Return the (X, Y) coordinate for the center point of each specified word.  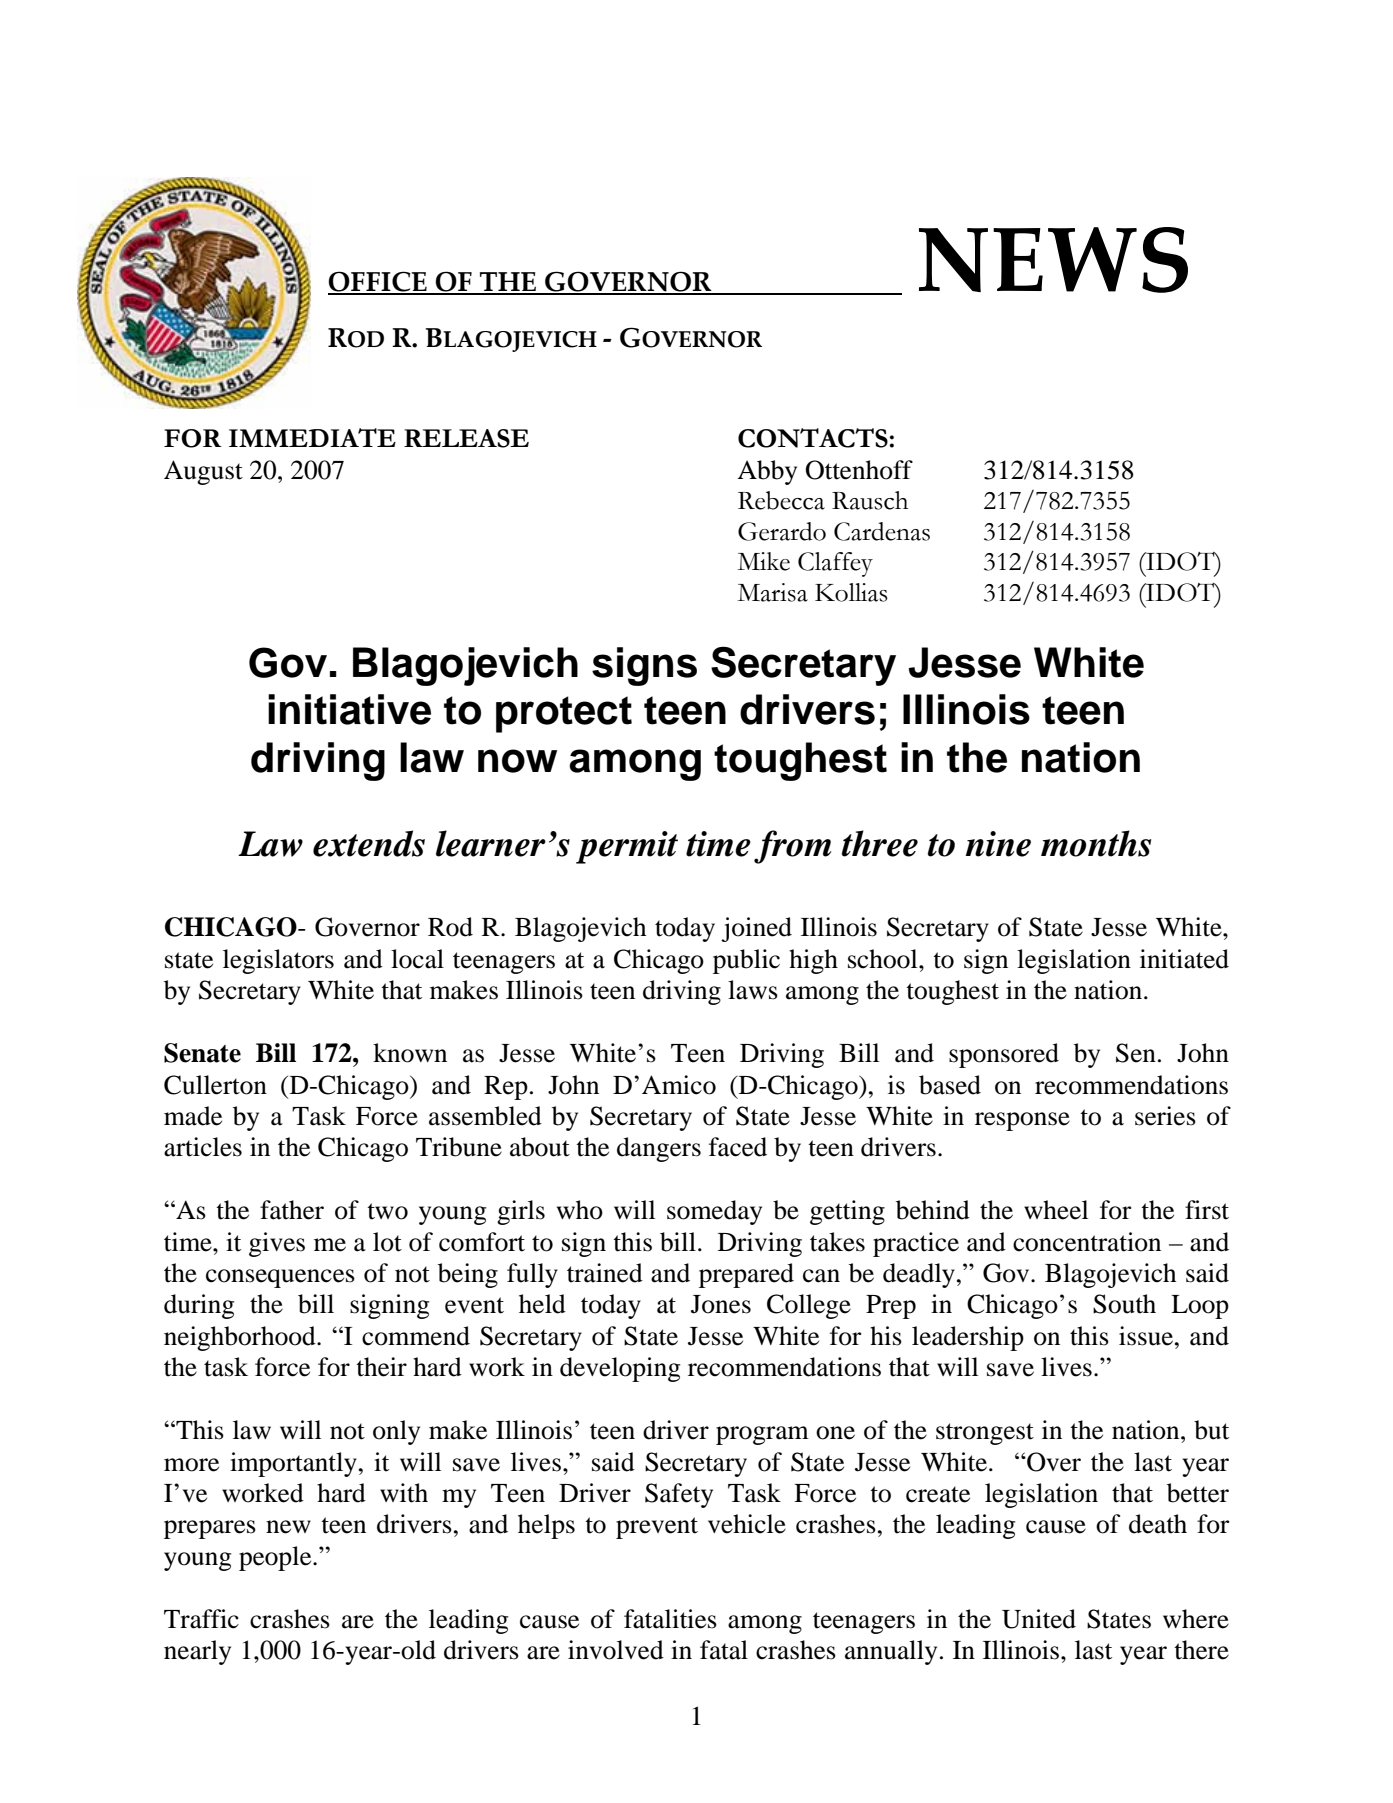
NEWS (1053, 260)
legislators (278, 961)
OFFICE (378, 282)
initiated (1184, 959)
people (276, 1558)
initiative (349, 709)
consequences (280, 1278)
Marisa (773, 592)
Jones (721, 1304)
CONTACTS (813, 438)
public (746, 961)
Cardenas (882, 531)
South (1124, 1304)
